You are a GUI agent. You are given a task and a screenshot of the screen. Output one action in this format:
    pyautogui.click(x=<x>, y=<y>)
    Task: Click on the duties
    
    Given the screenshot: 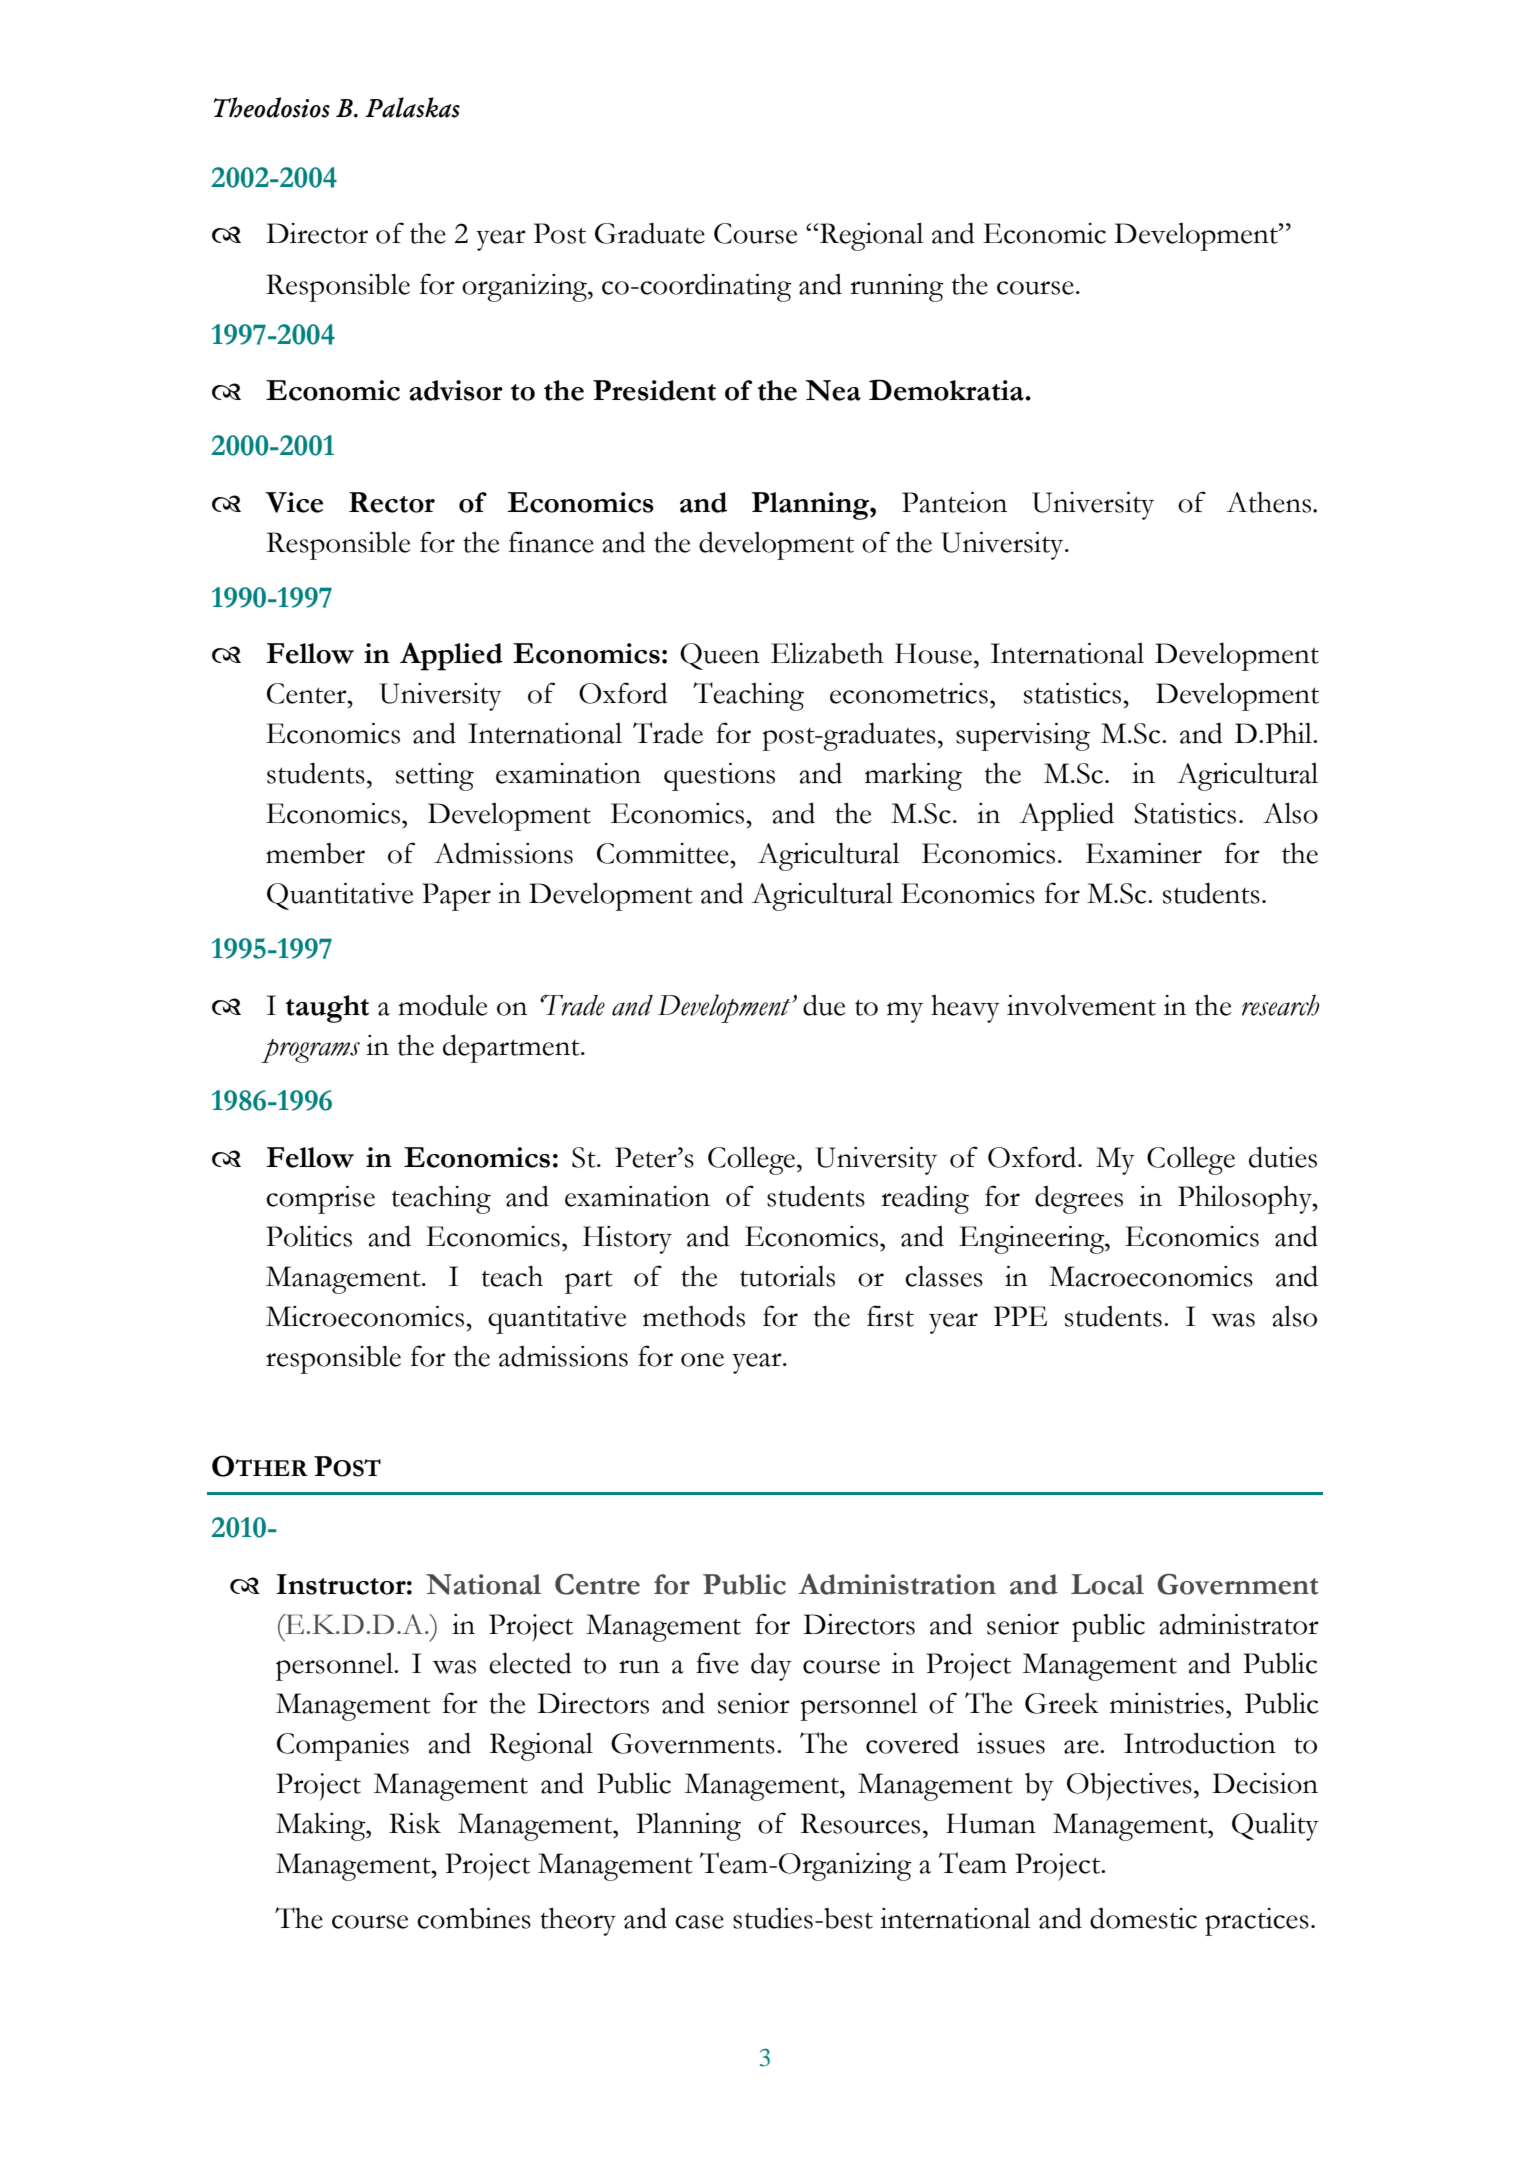 What is the action you would take?
    pyautogui.click(x=1283, y=1157)
